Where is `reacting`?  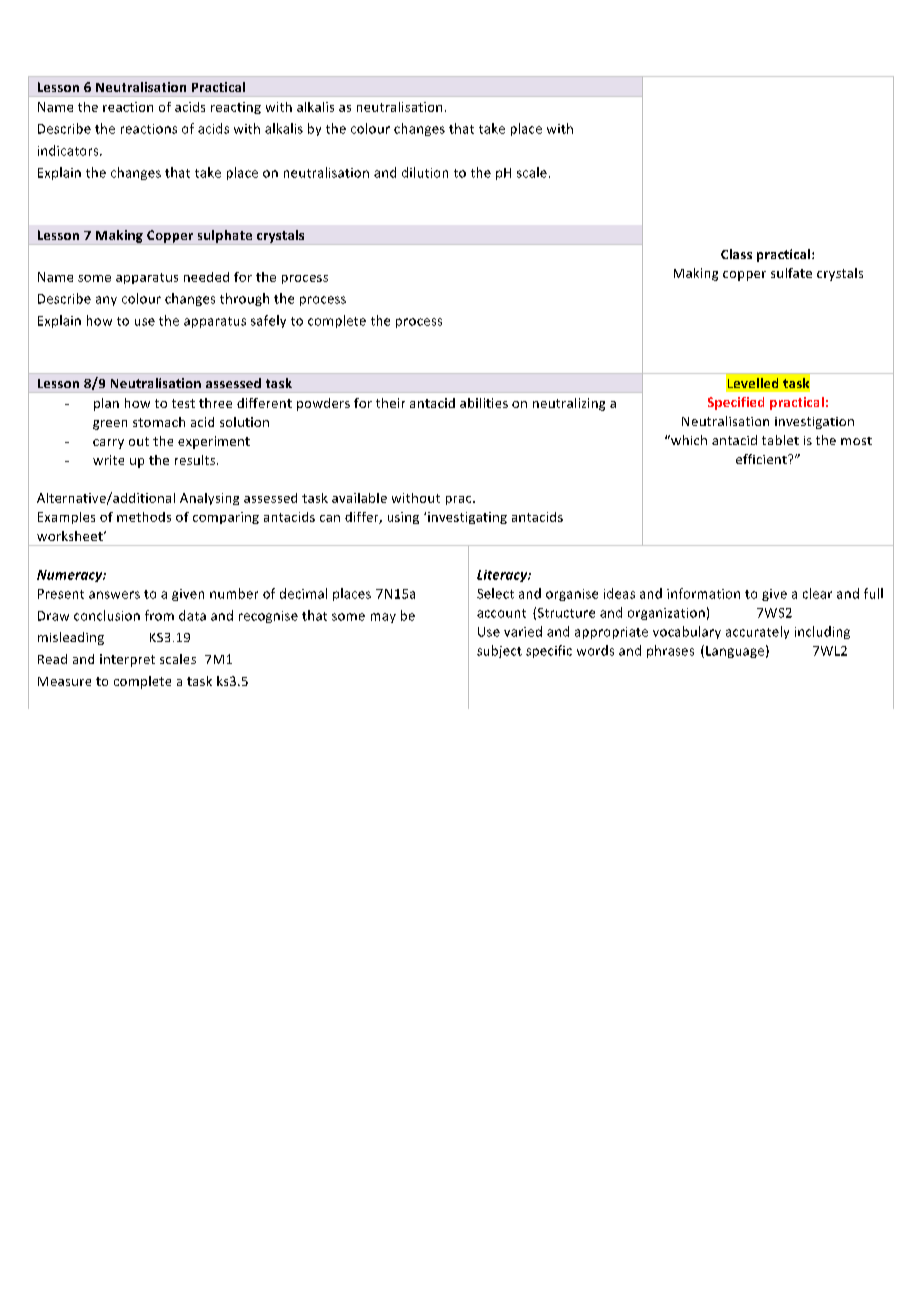 reacting is located at coordinates (236, 108).
